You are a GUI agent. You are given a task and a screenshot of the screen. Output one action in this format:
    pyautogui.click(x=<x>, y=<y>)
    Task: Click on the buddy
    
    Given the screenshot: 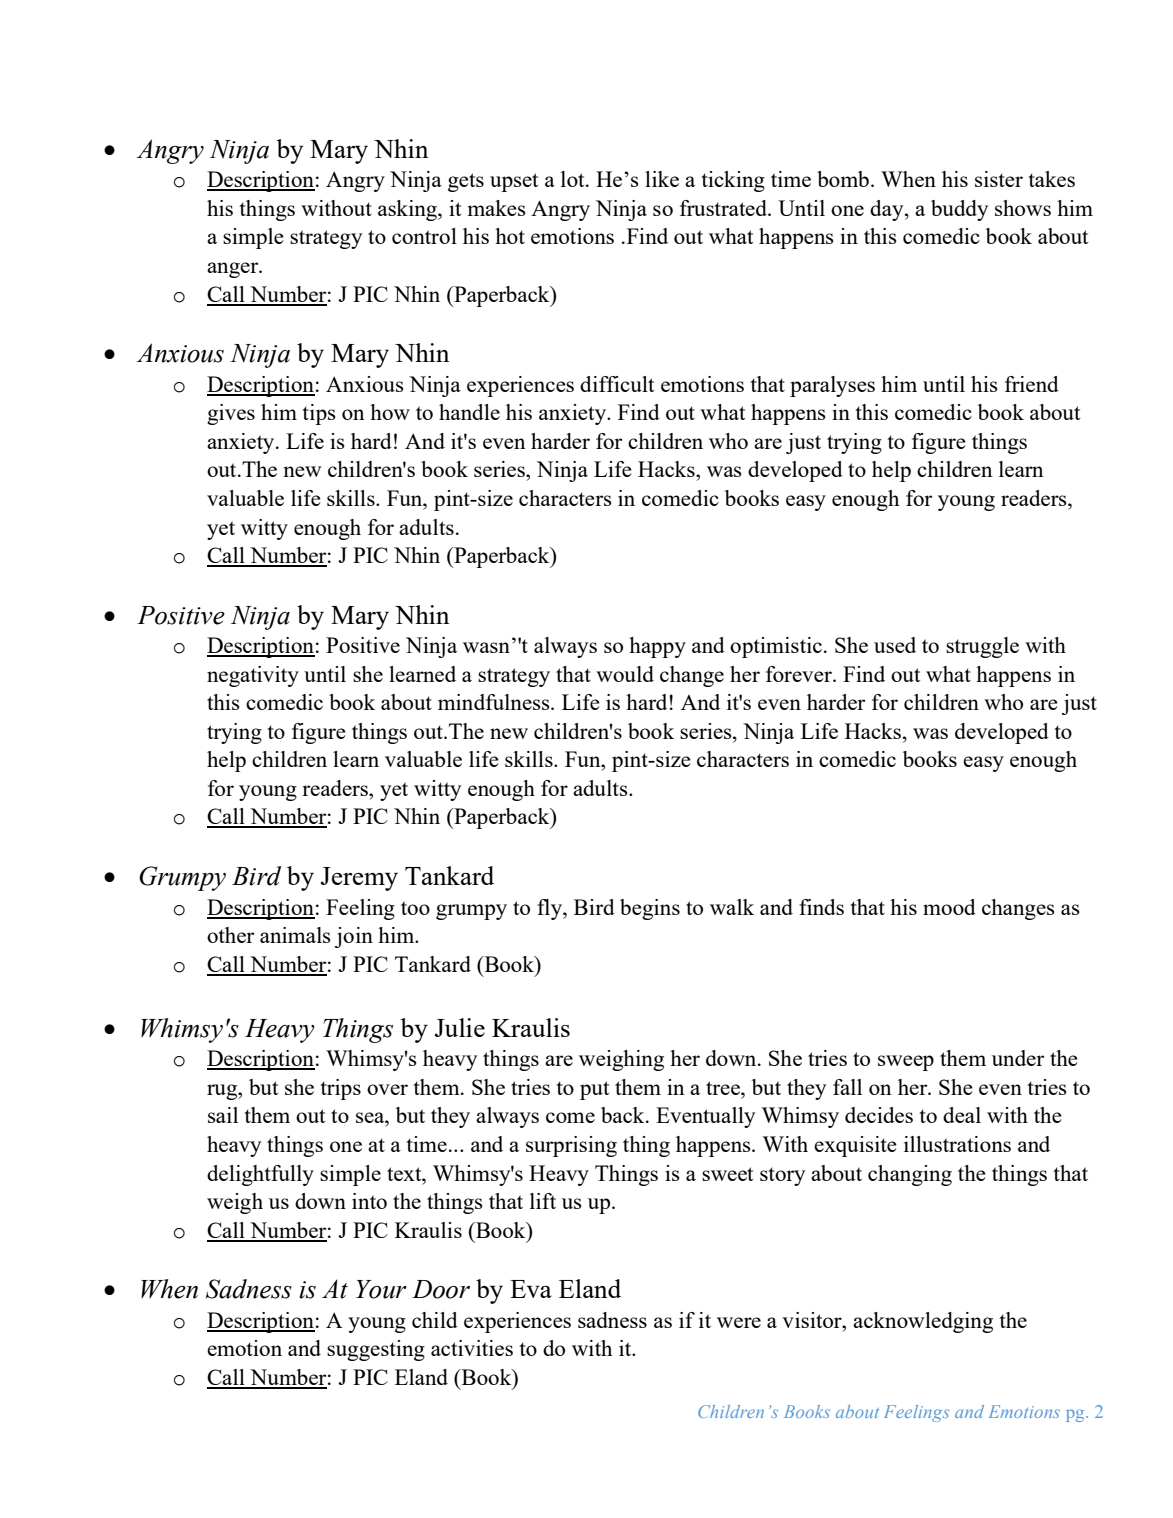 What is the action you would take?
    pyautogui.click(x=959, y=210)
